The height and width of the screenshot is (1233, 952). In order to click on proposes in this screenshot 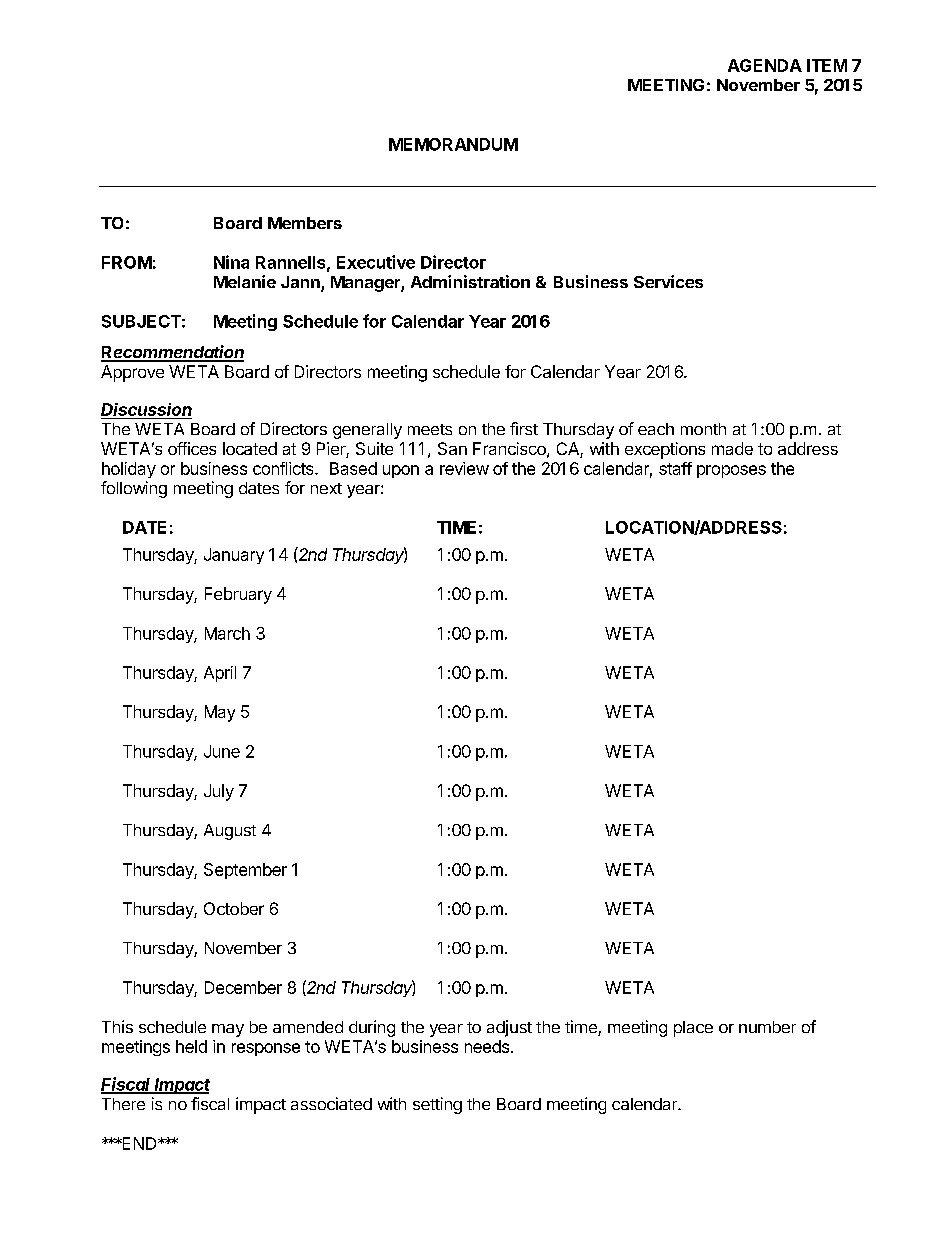, I will do `click(731, 471)`.
